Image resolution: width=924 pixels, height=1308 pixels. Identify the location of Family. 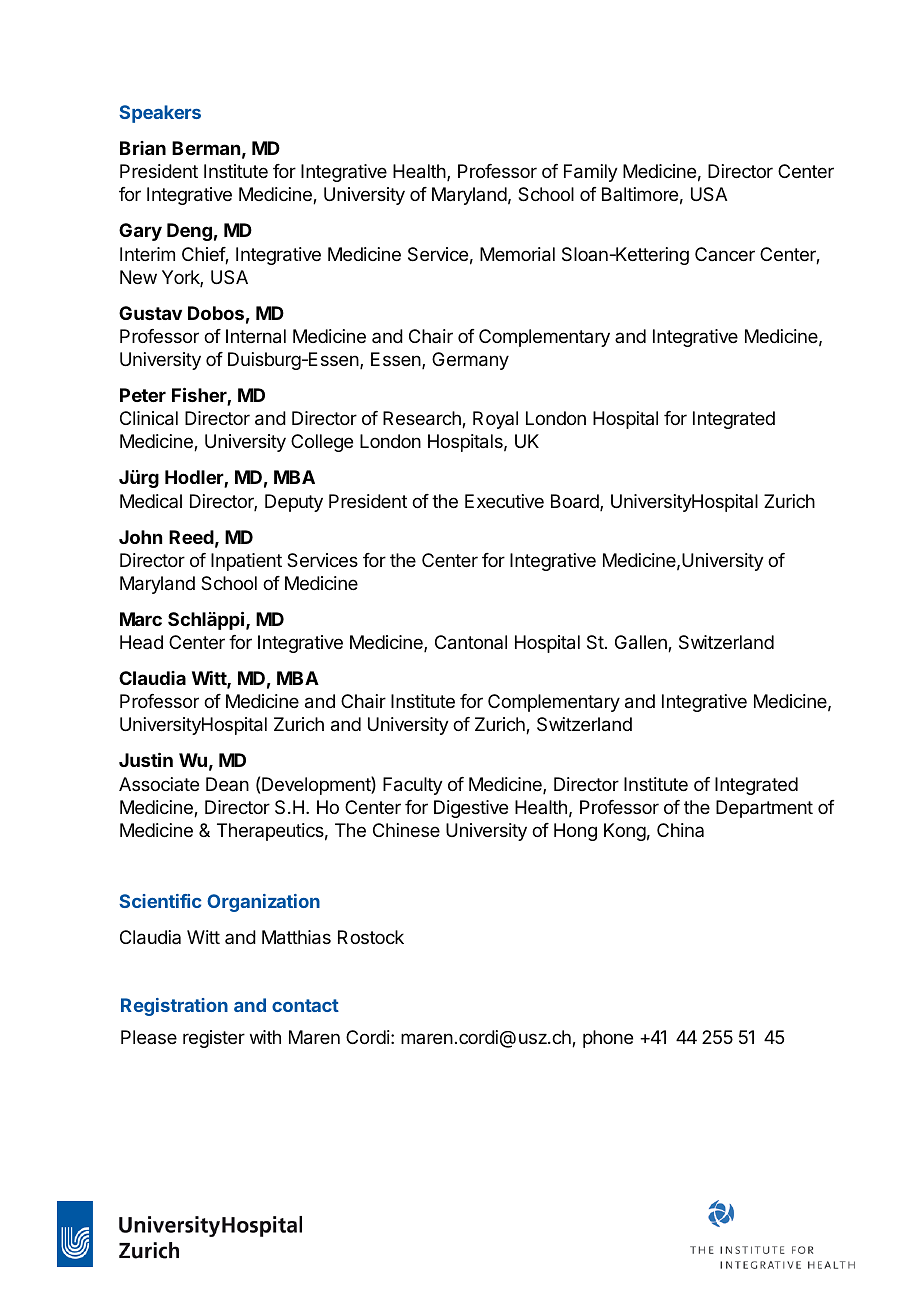
(591, 173).
